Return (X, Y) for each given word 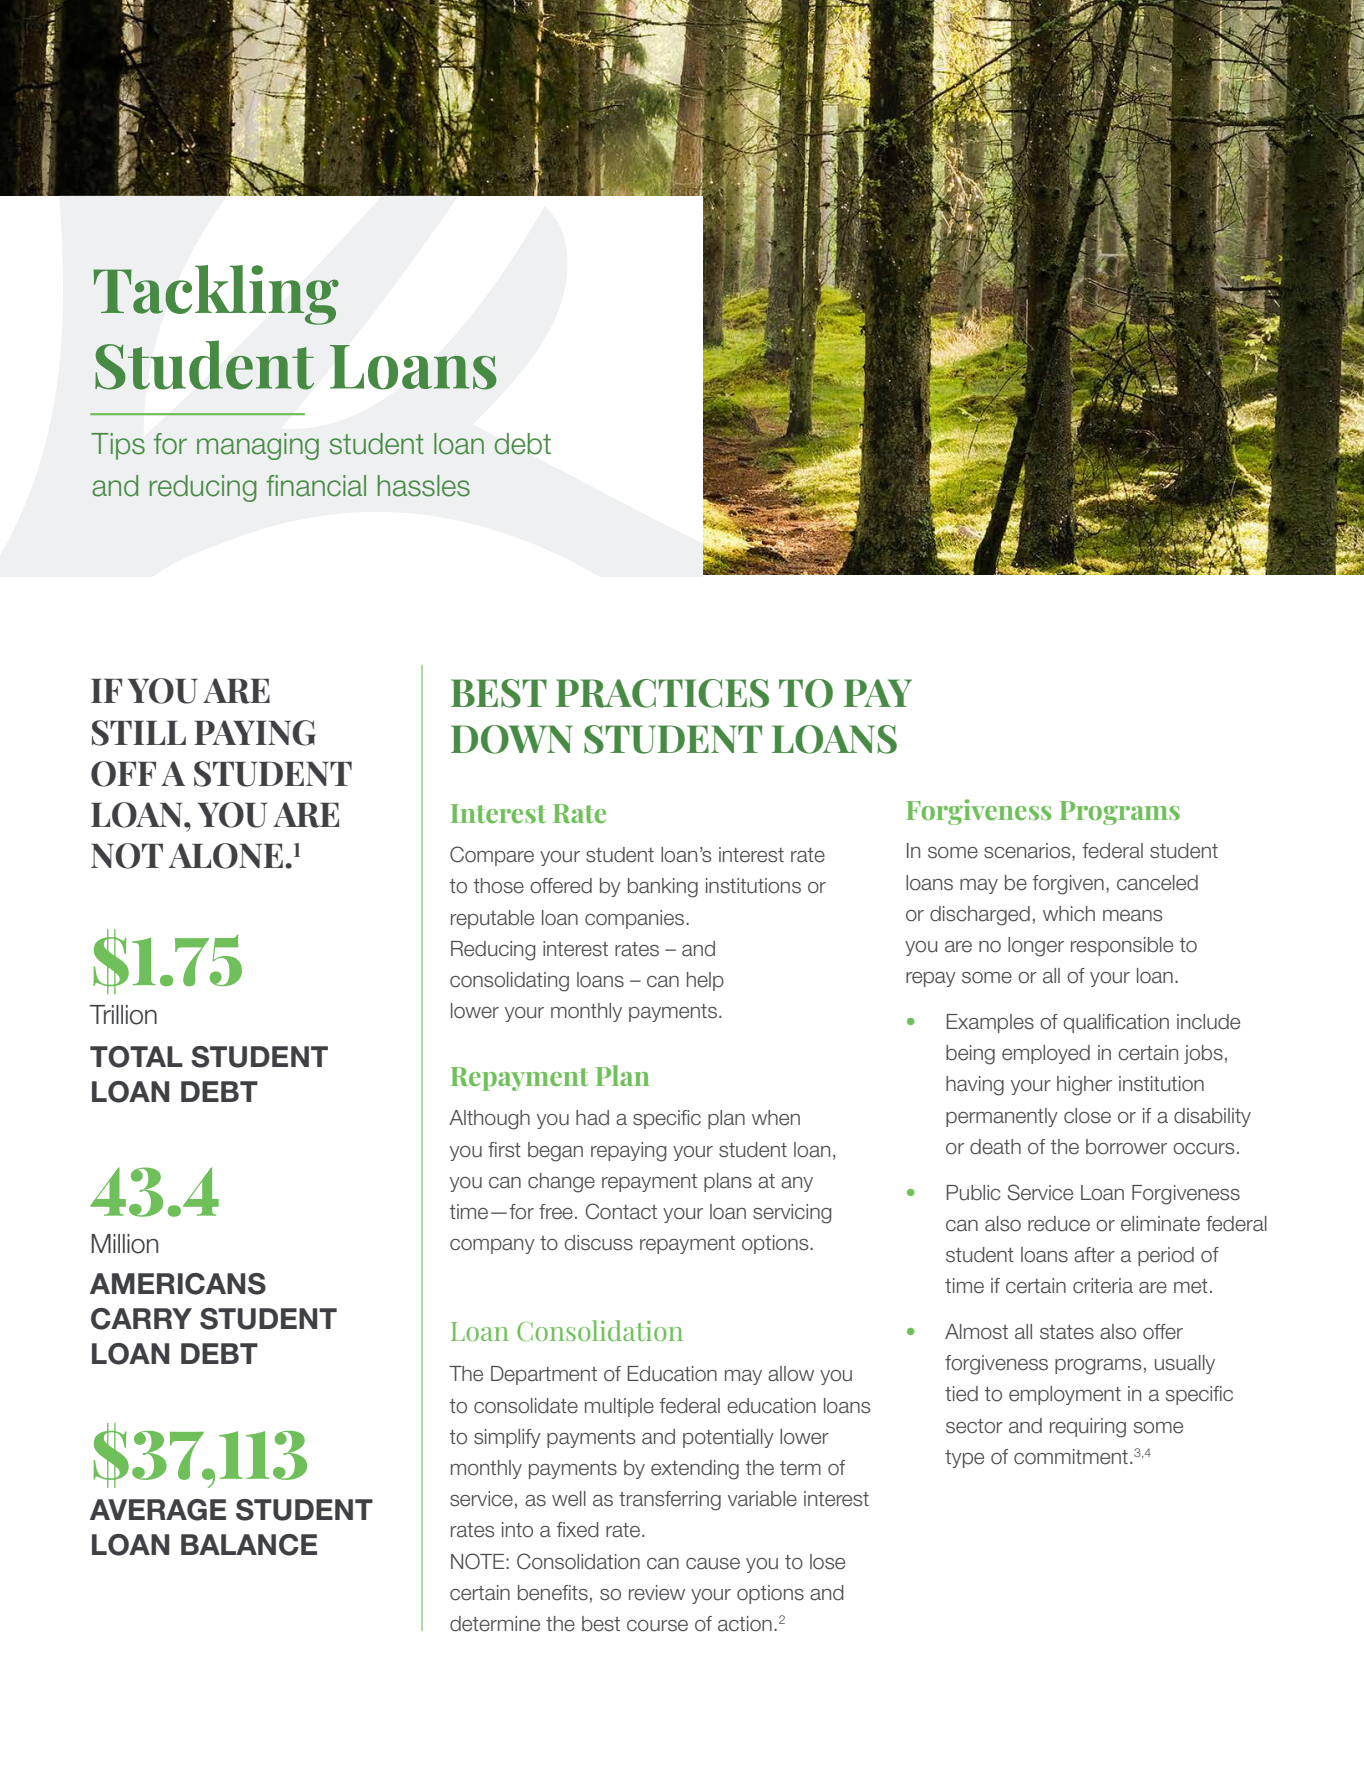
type (964, 1459)
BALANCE (249, 1545)
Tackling (216, 295)
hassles (424, 486)
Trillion (123, 1015)
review (657, 1593)
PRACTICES (662, 693)
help (705, 981)
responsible (1122, 946)
